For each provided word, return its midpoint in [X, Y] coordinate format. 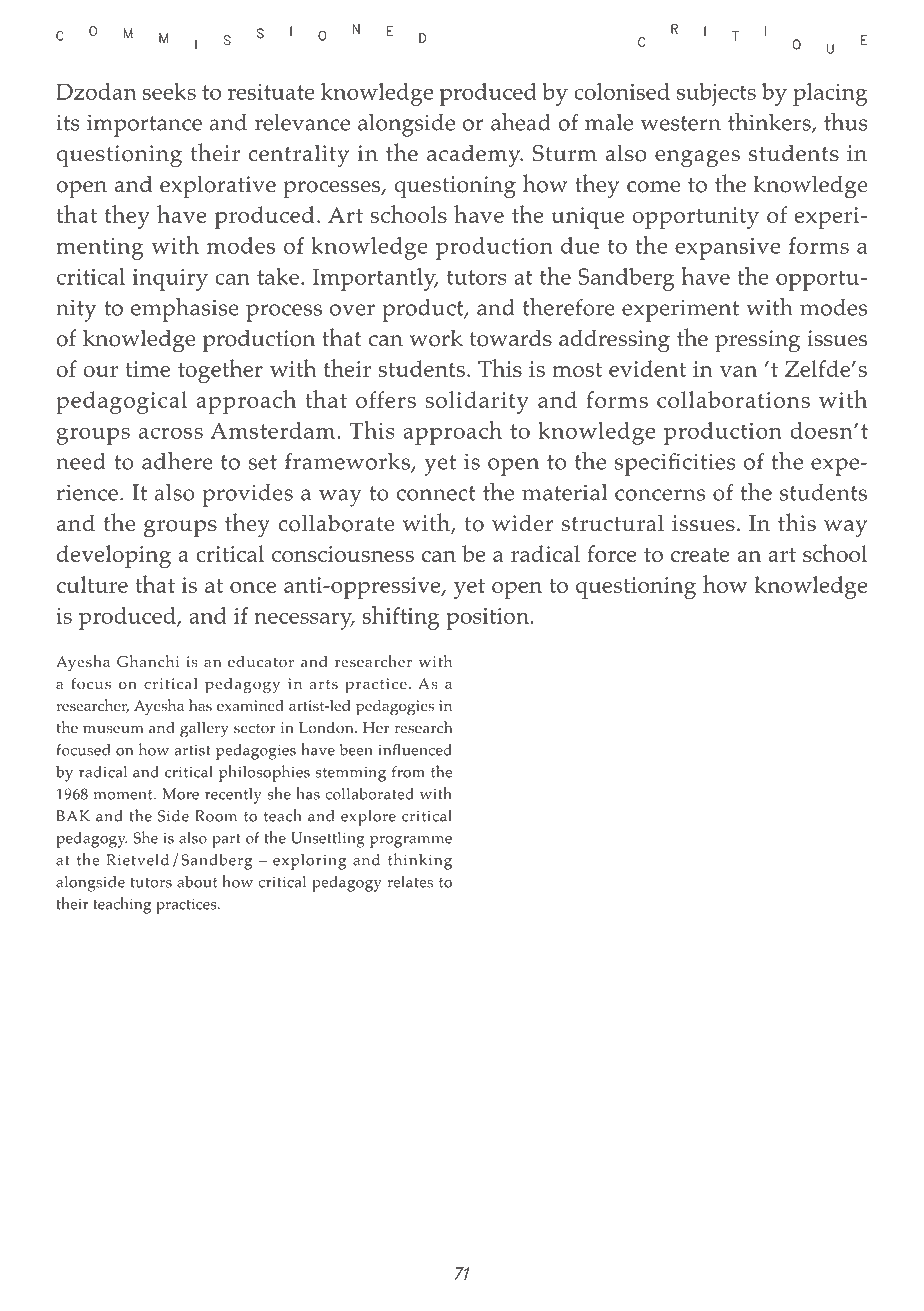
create [700, 555]
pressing [757, 341]
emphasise [185, 309]
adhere [177, 461]
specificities [675, 464]
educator [261, 662]
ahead [521, 122]
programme [411, 842]
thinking [420, 861]
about [197, 882]
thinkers [770, 122]
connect [436, 493]
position [489, 619]
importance [144, 125]
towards [511, 338]
